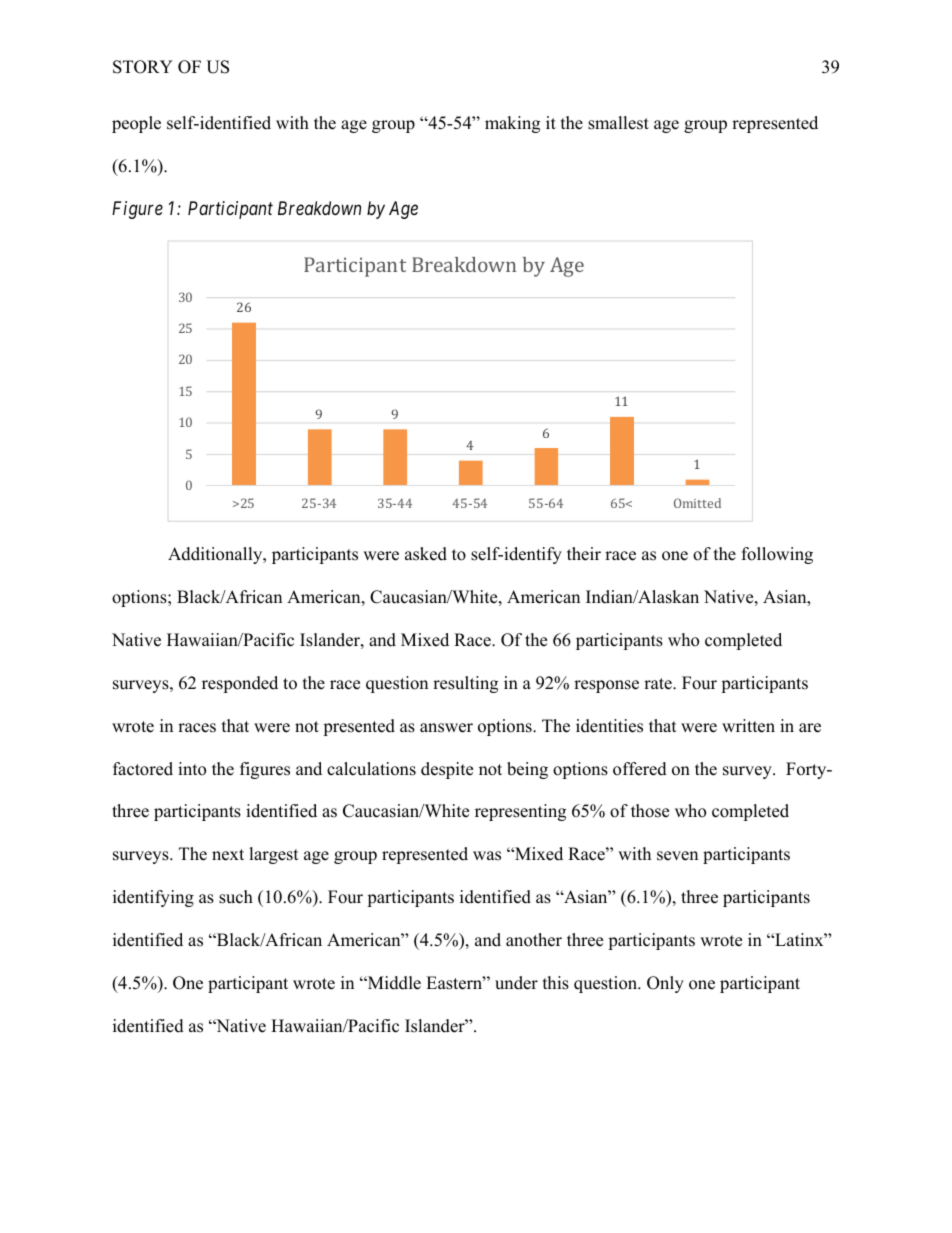 This page has height=1233, width=952. What do you see at coordinates (426, 554) in the page?
I see `asked` at bounding box center [426, 554].
